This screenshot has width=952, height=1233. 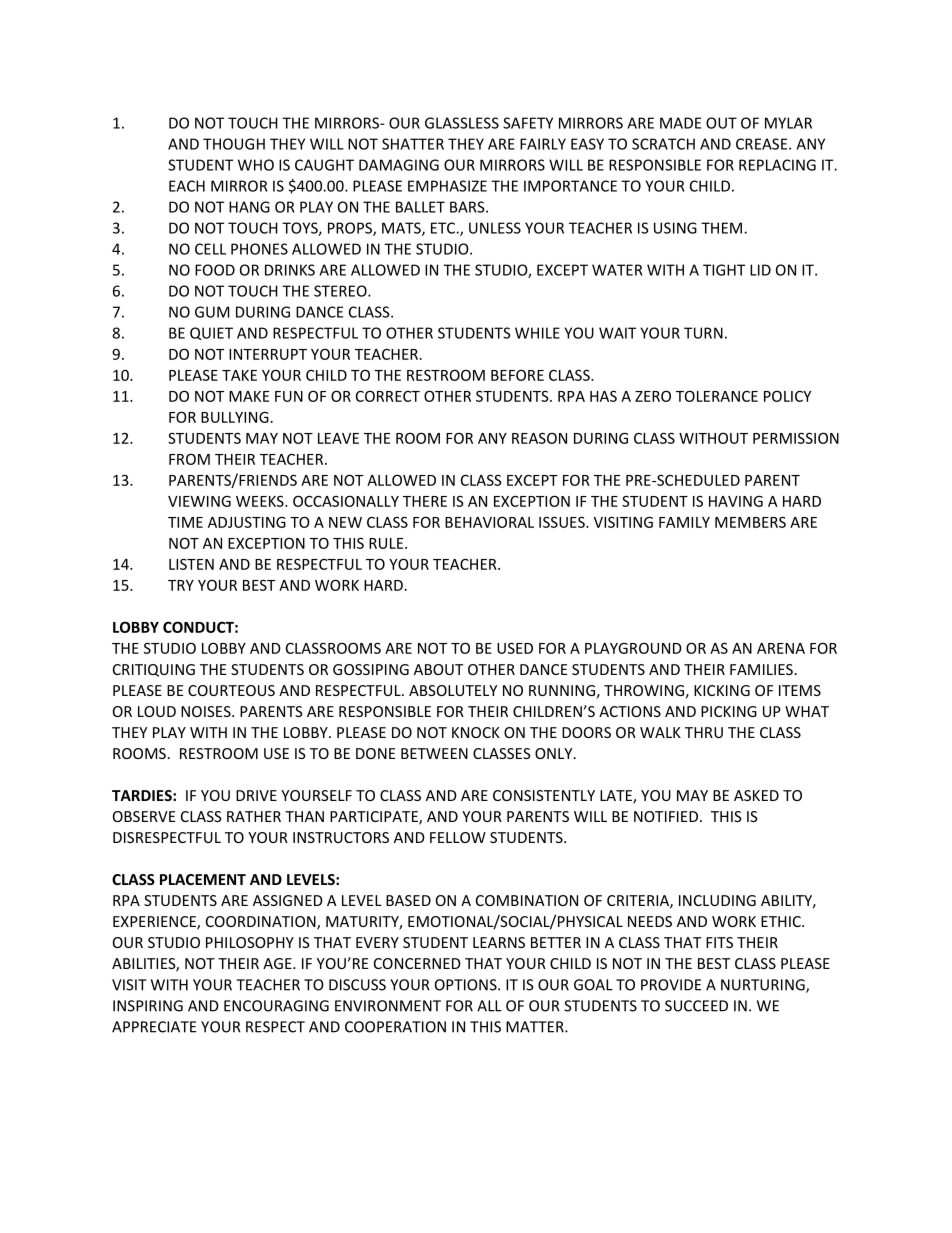 I want to click on BEFORE, so click(x=517, y=375).
